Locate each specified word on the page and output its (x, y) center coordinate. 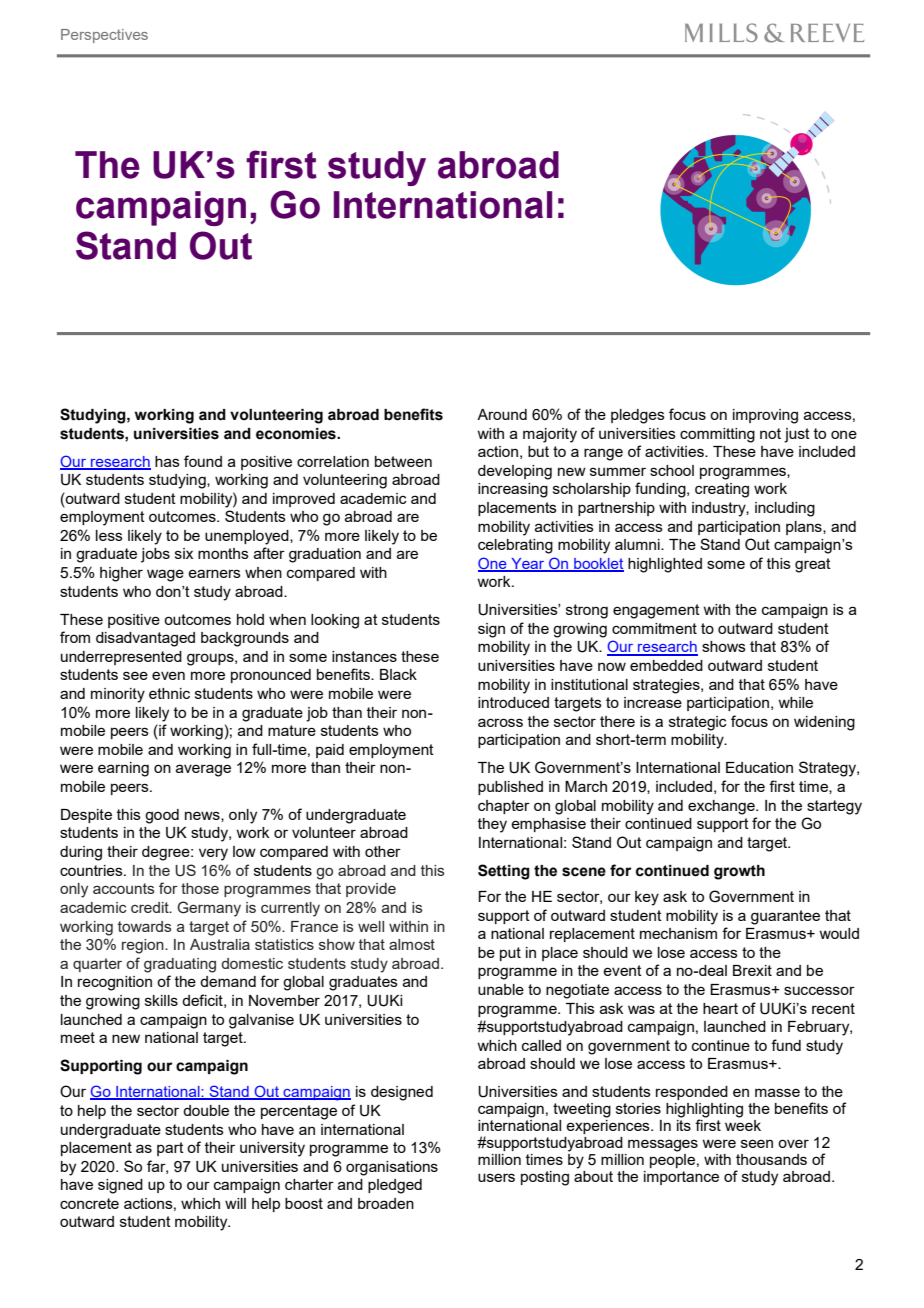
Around (502, 414)
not (770, 433)
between (403, 461)
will (235, 1203)
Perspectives (104, 36)
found (203, 461)
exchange (722, 807)
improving (765, 416)
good (162, 816)
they (492, 825)
